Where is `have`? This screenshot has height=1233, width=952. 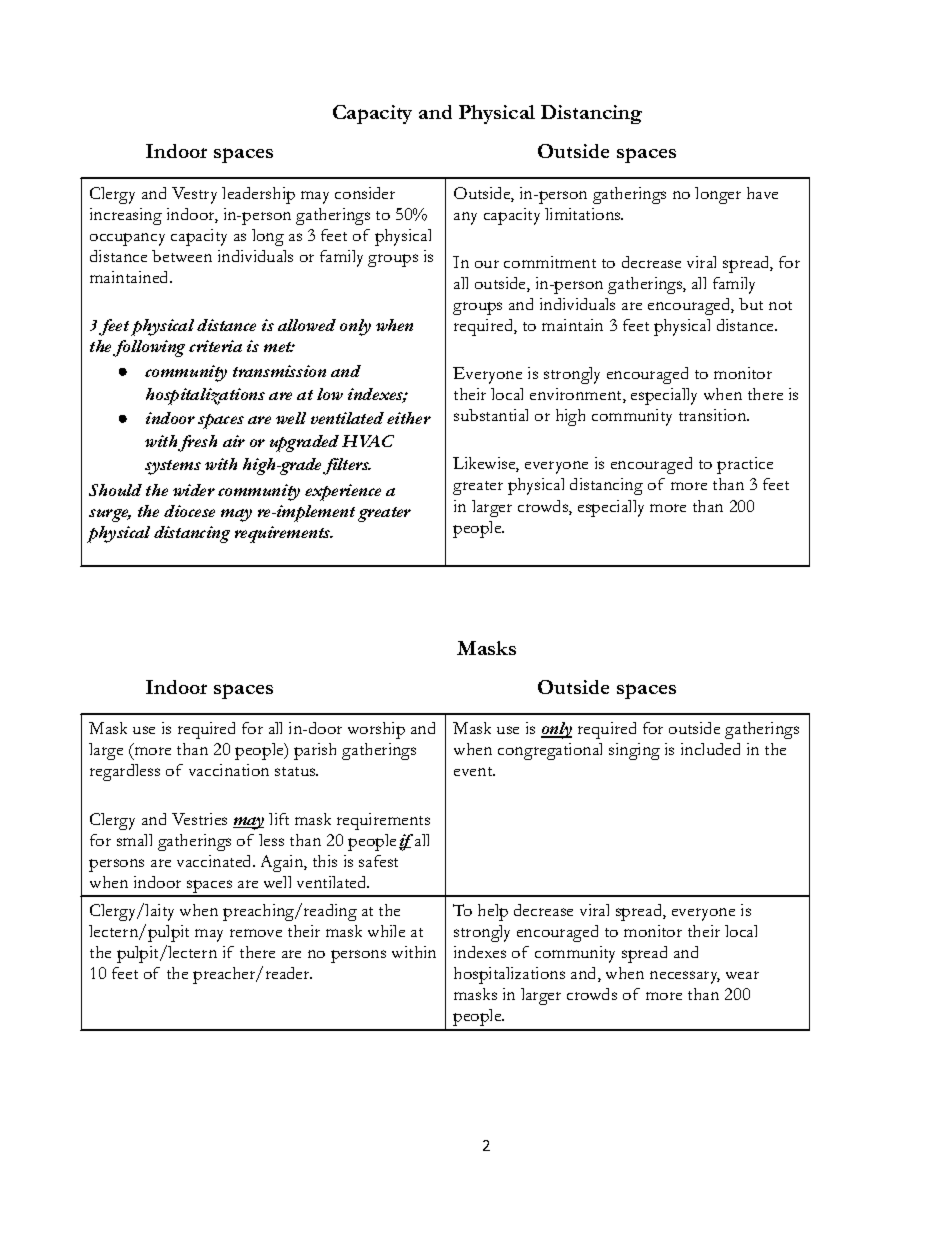
have is located at coordinates (762, 193).
